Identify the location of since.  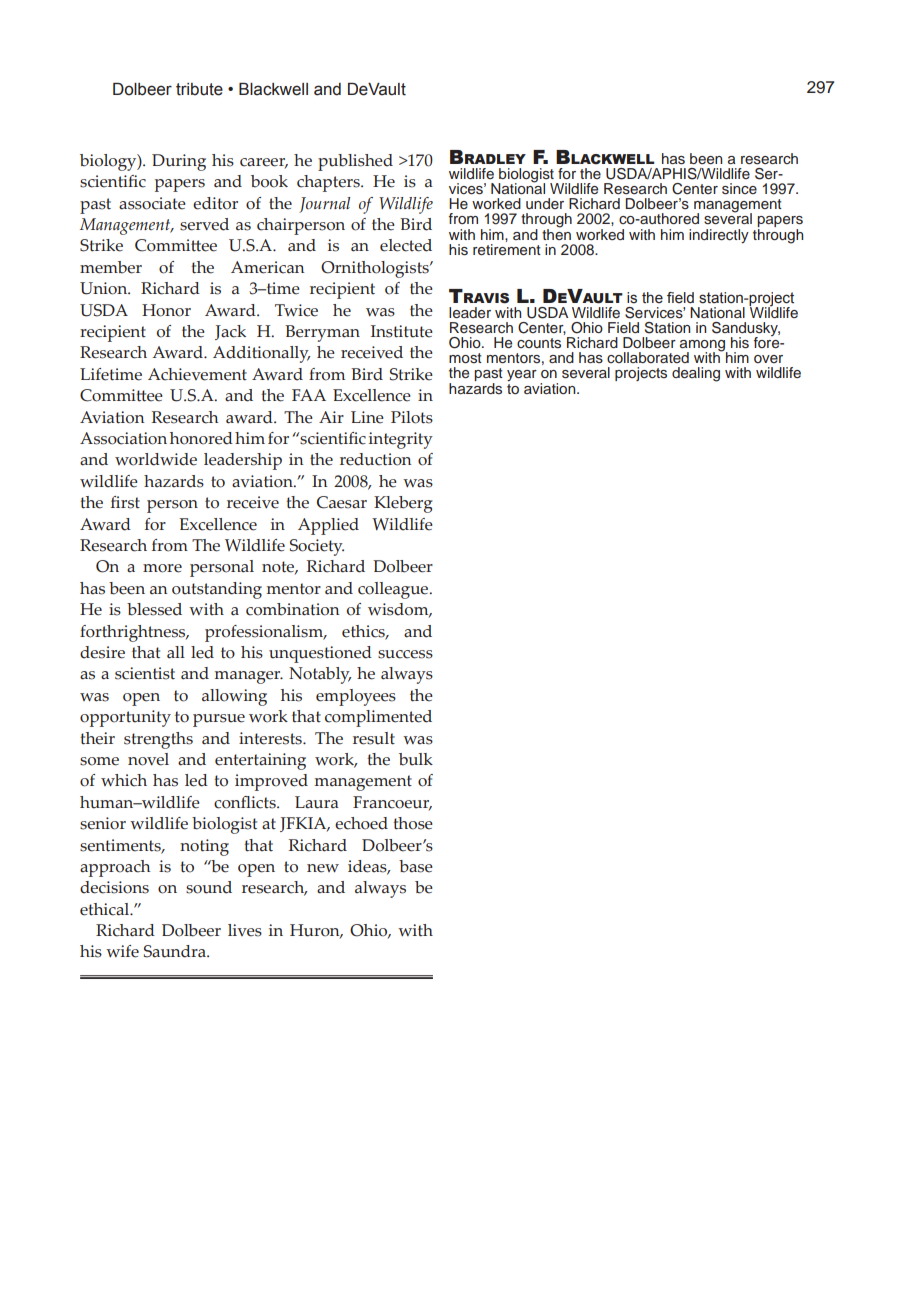
(739, 189).
